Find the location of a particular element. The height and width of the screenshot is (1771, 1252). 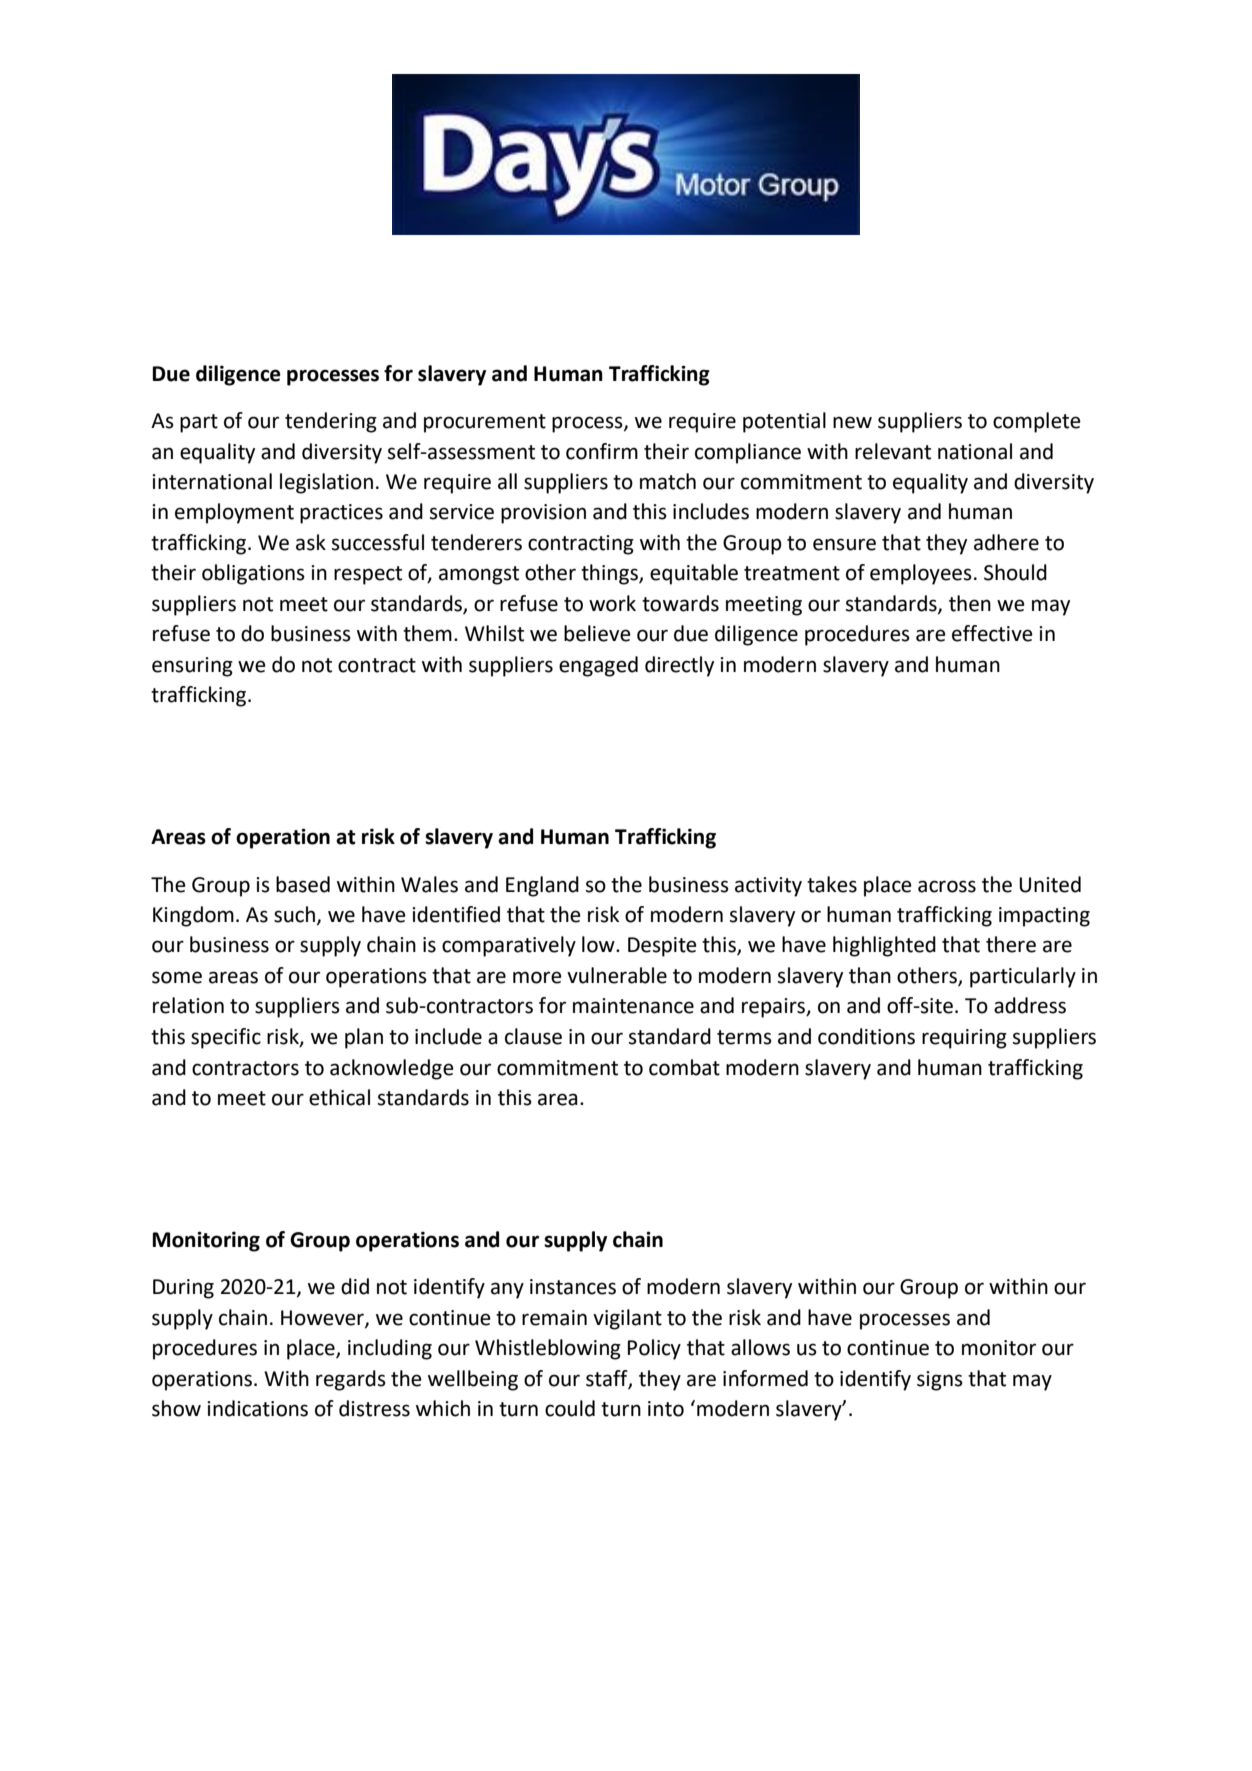

such is located at coordinates (294, 914).
